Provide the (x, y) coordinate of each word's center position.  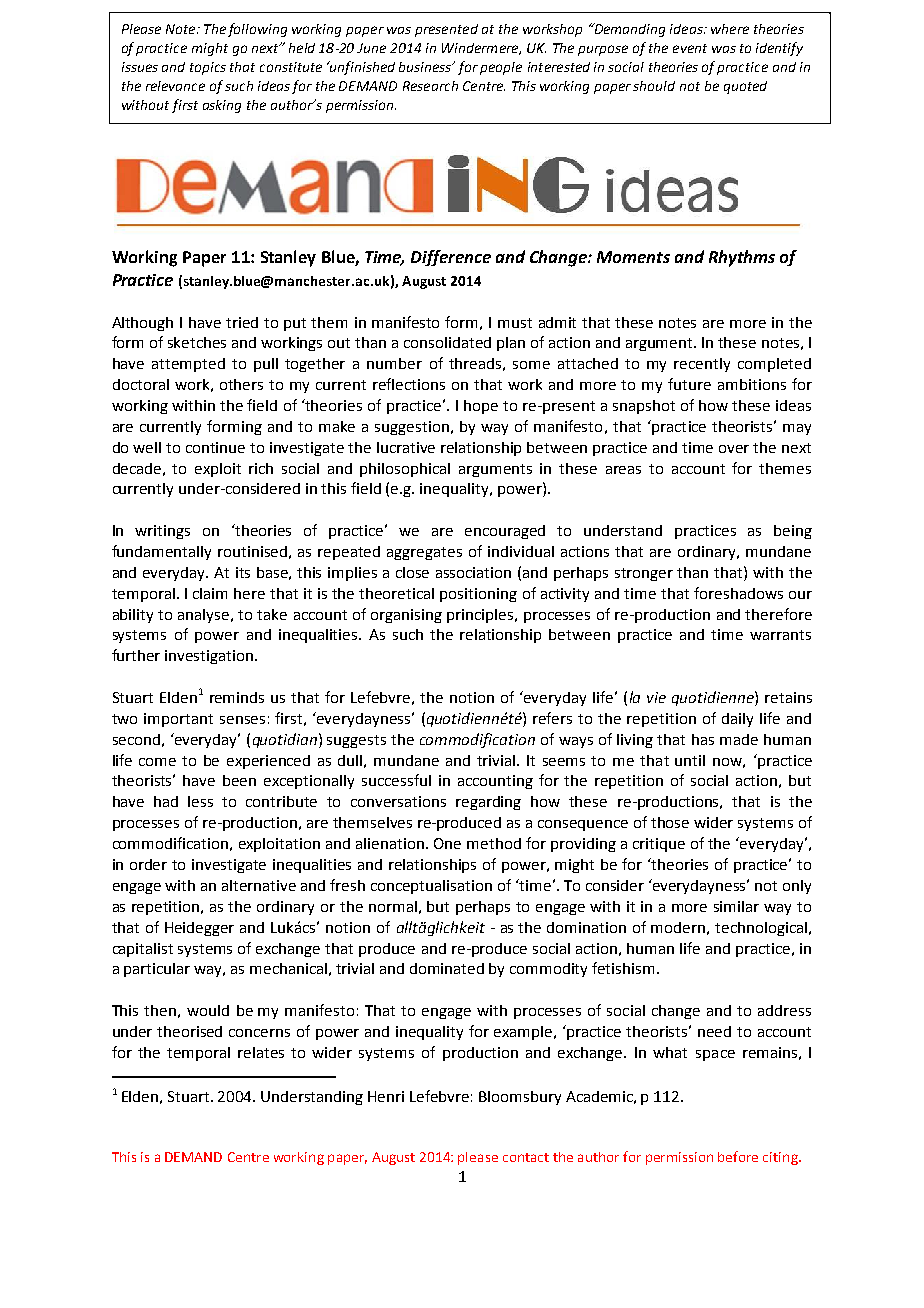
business (426, 67)
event (690, 48)
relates (261, 1052)
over (734, 449)
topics (208, 68)
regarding (488, 803)
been (239, 780)
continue (215, 447)
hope (481, 407)
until (690, 760)
